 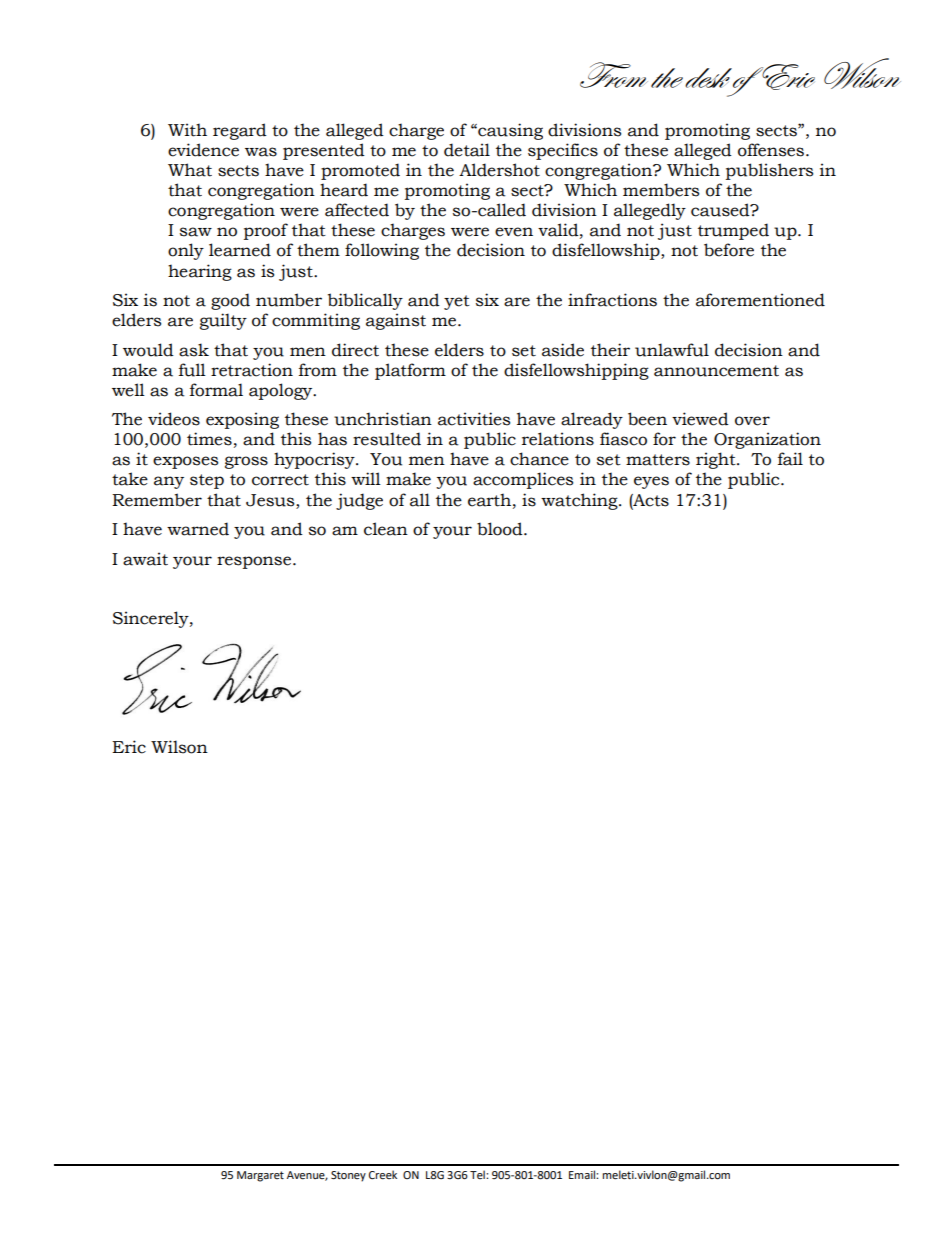 What do you see at coordinates (651, 482) in the screenshot?
I see `eyes` at bounding box center [651, 482].
